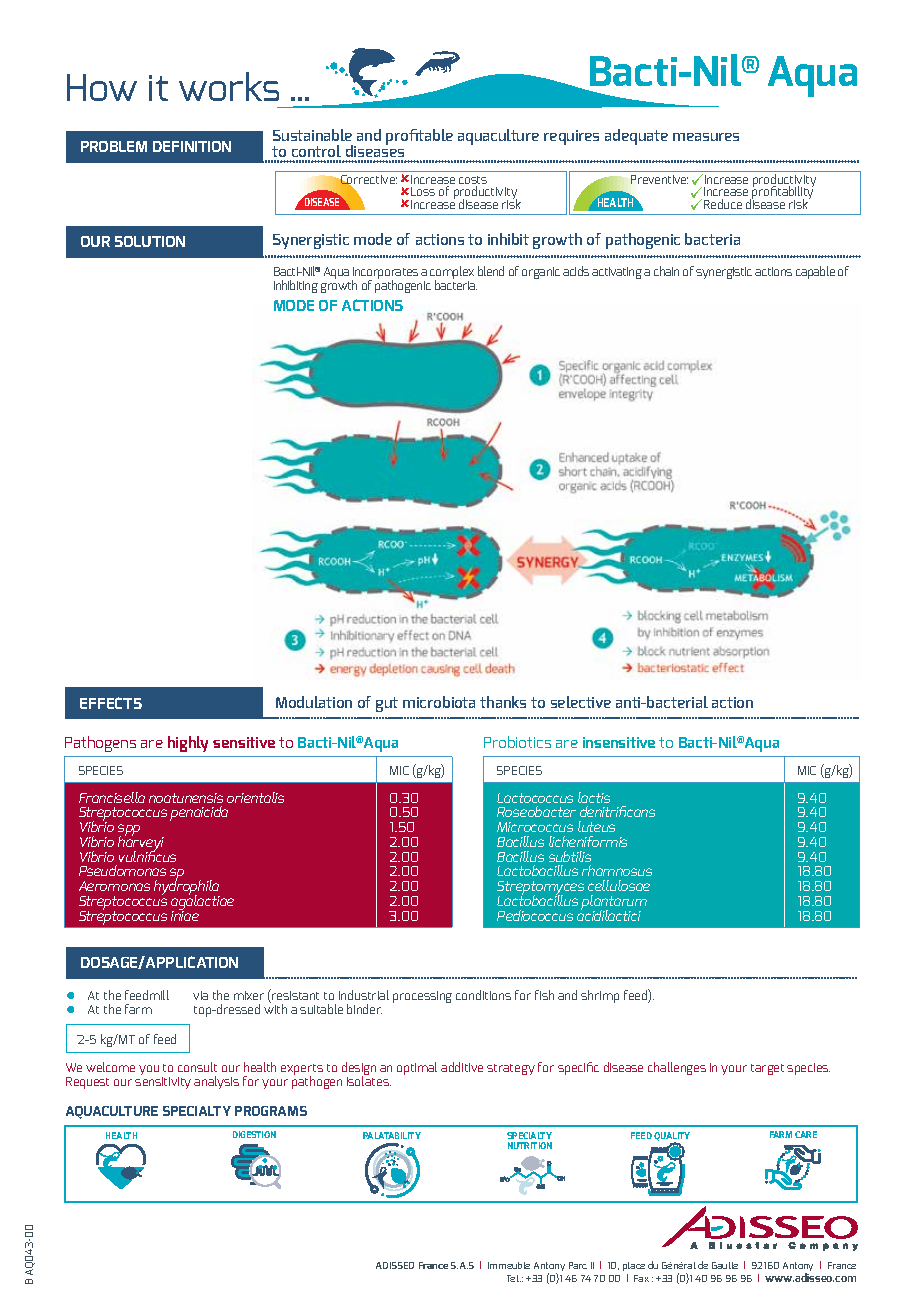 Image resolution: width=924 pixels, height=1308 pixels. I want to click on DIGESTION, so click(254, 1134).
